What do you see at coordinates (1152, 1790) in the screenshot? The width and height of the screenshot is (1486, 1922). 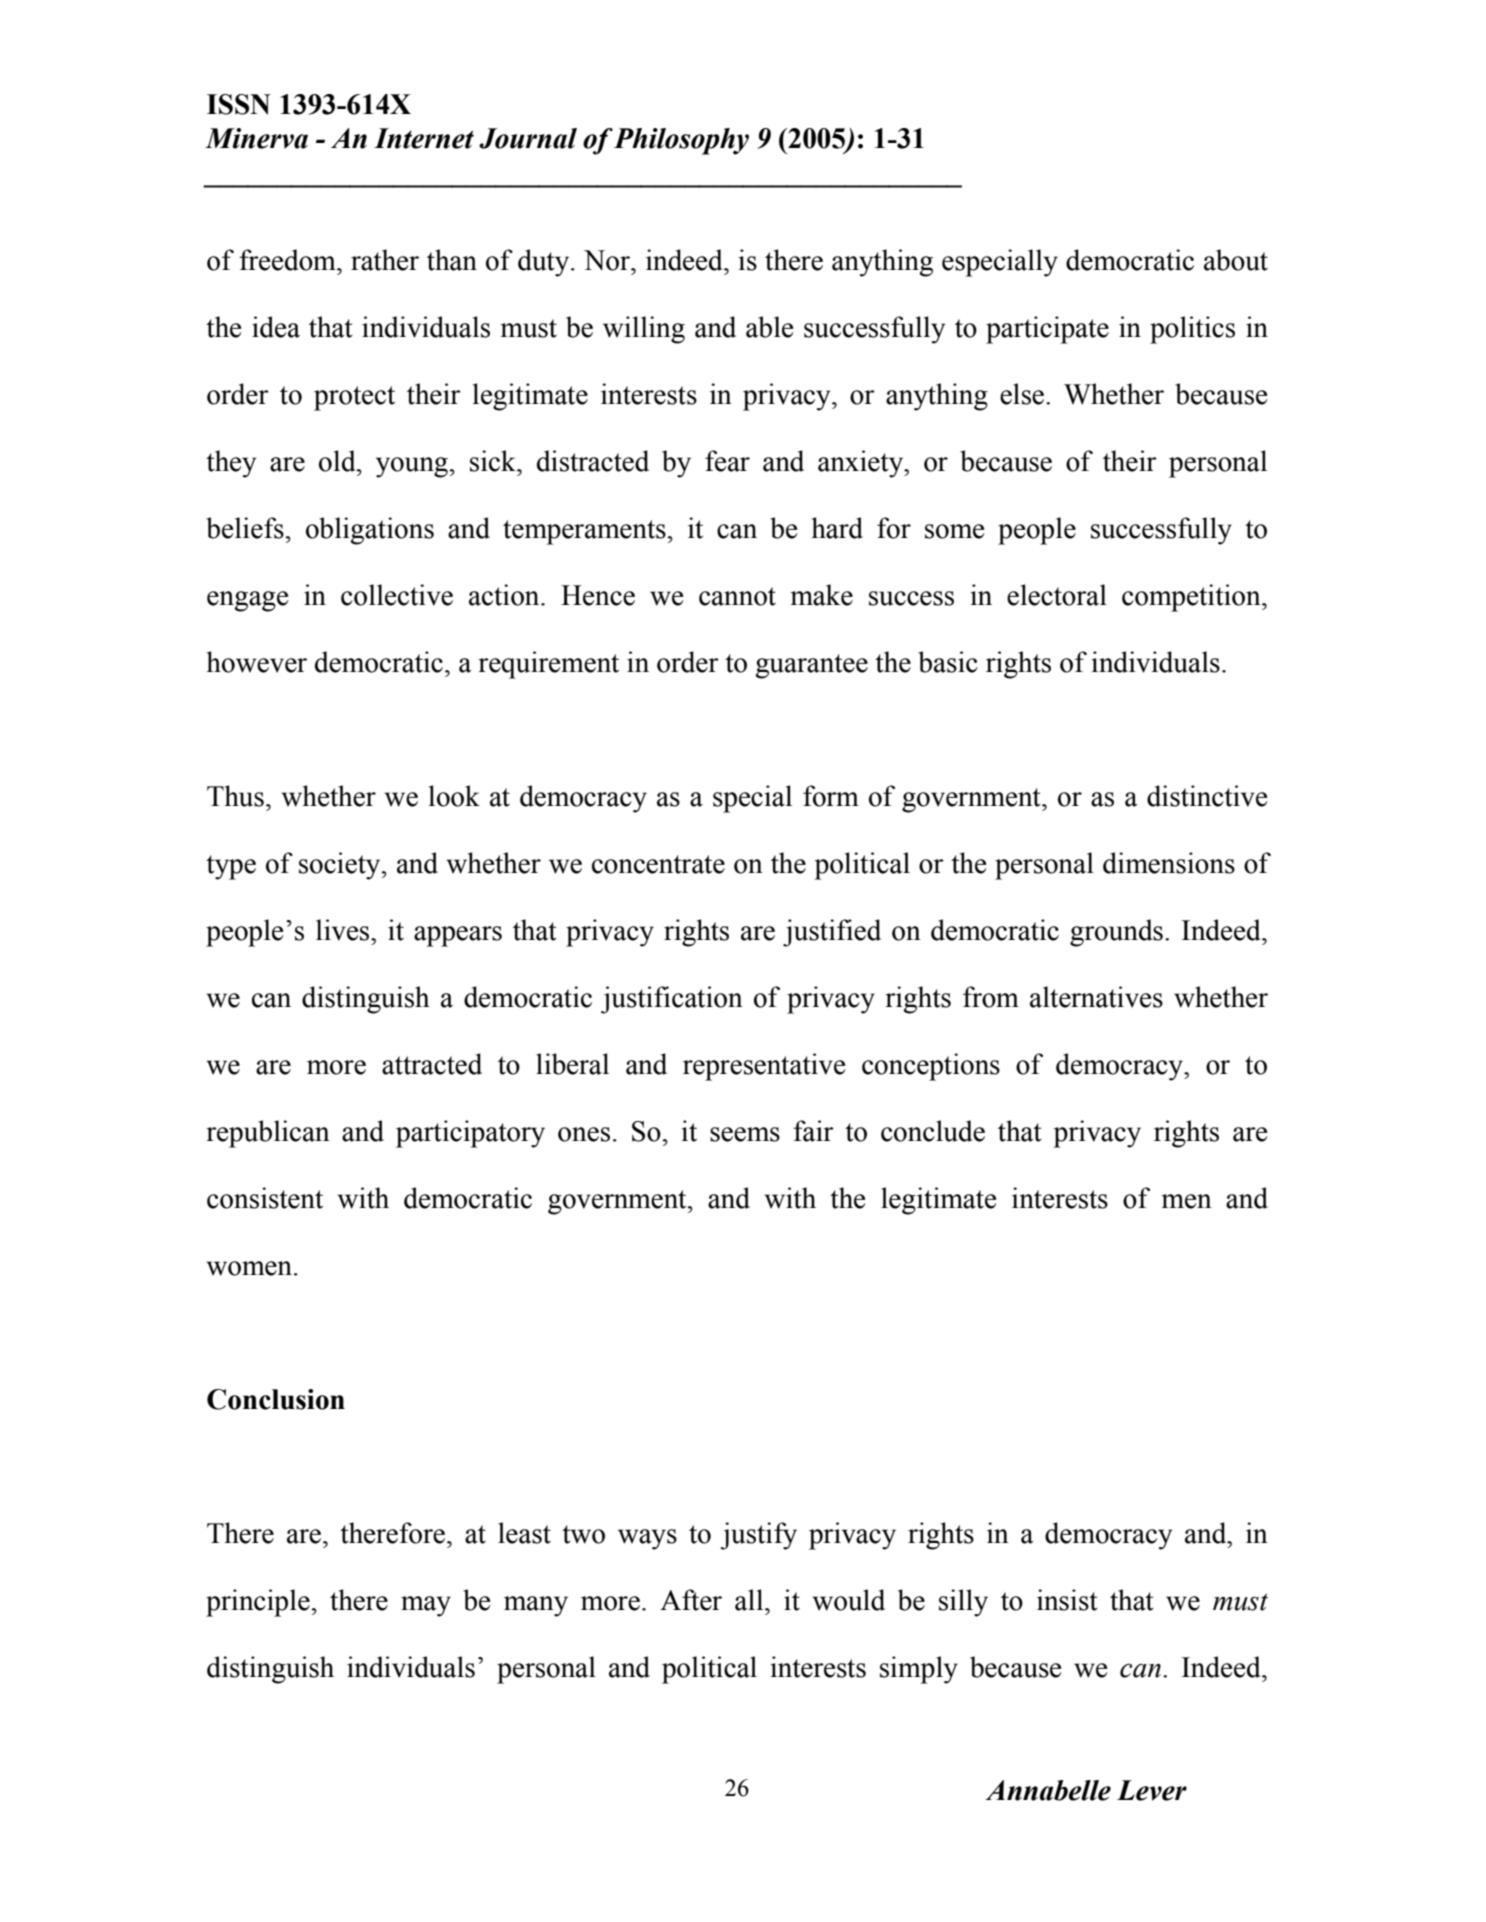 I see `Lever` at bounding box center [1152, 1790].
